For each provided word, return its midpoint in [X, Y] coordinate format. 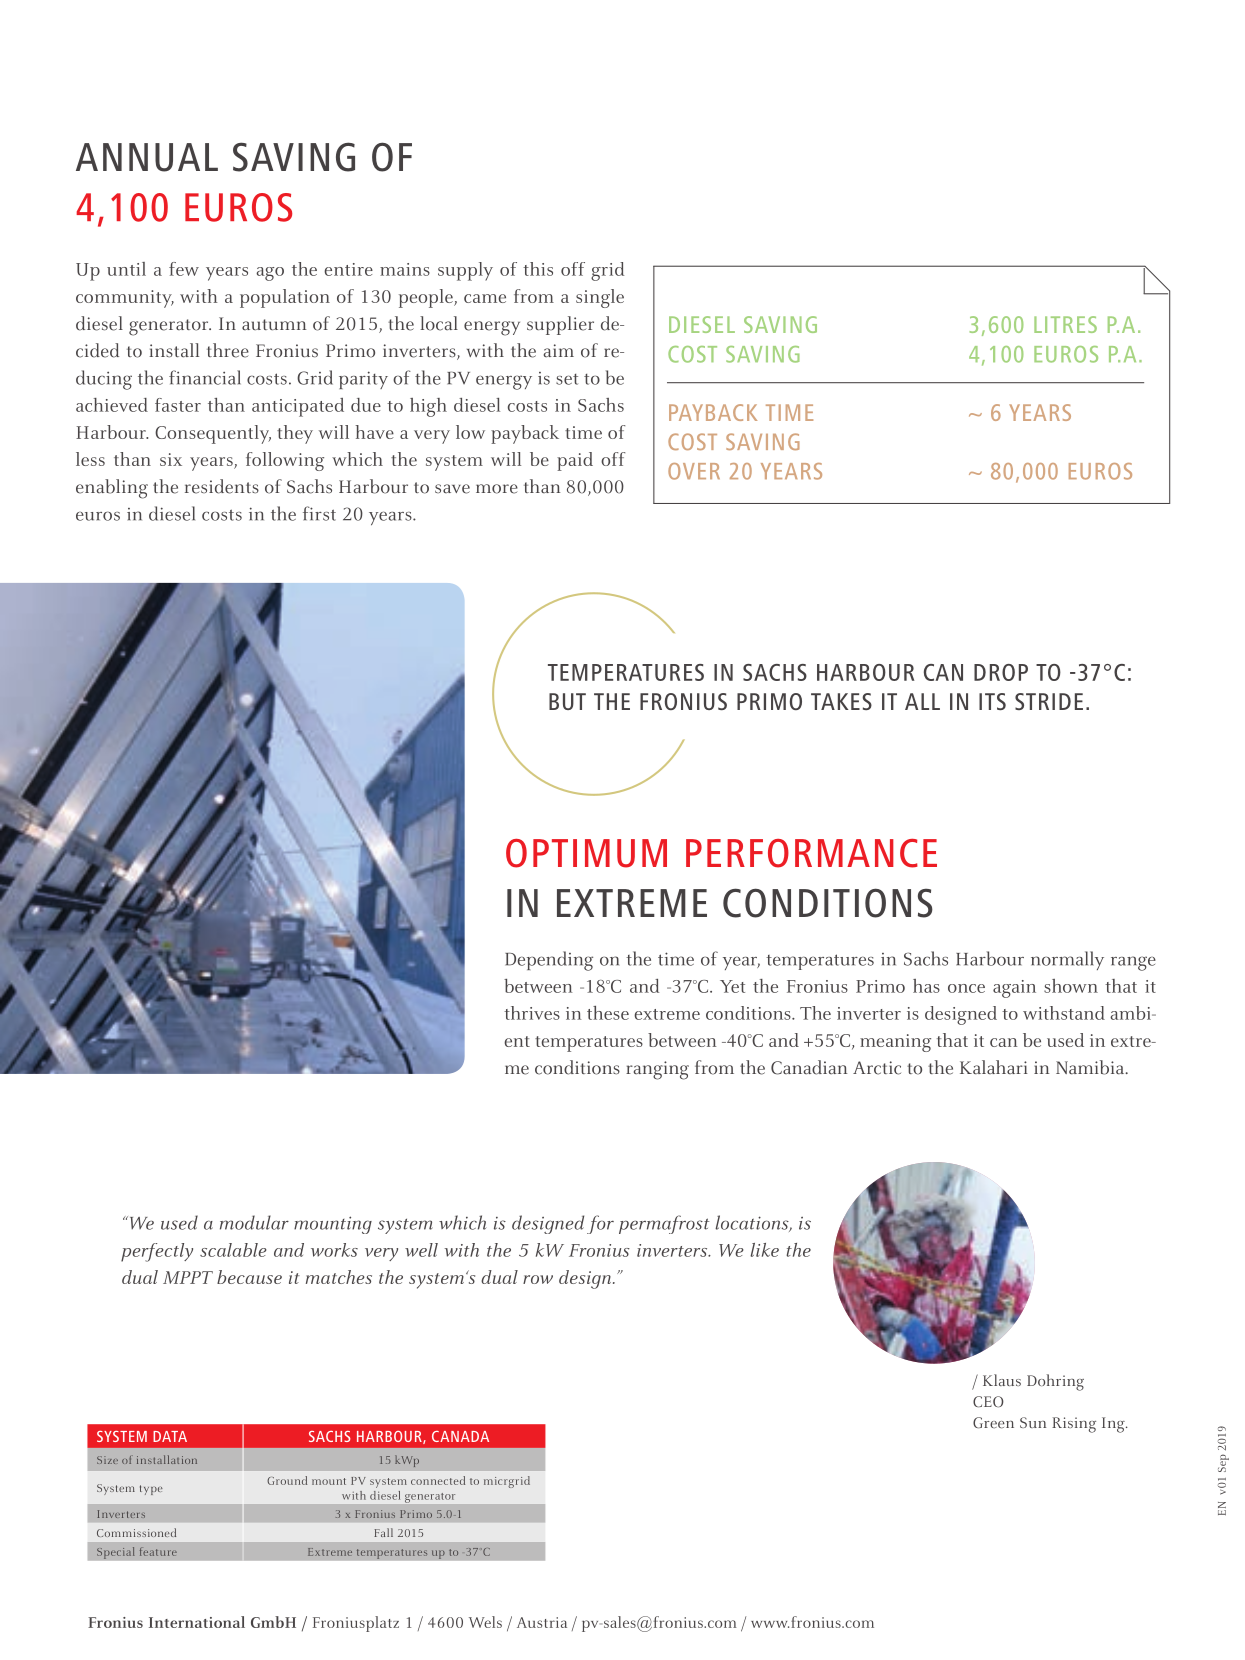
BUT [567, 701]
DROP [1001, 672]
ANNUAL [147, 157]
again [1014, 989]
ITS [992, 701]
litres [1065, 324]
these [608, 1013]
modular [254, 1222]
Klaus [1002, 1380]
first [319, 513]
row [538, 1279]
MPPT [188, 1277]
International [197, 1622]
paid [575, 461]
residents [222, 486]
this [538, 269]
